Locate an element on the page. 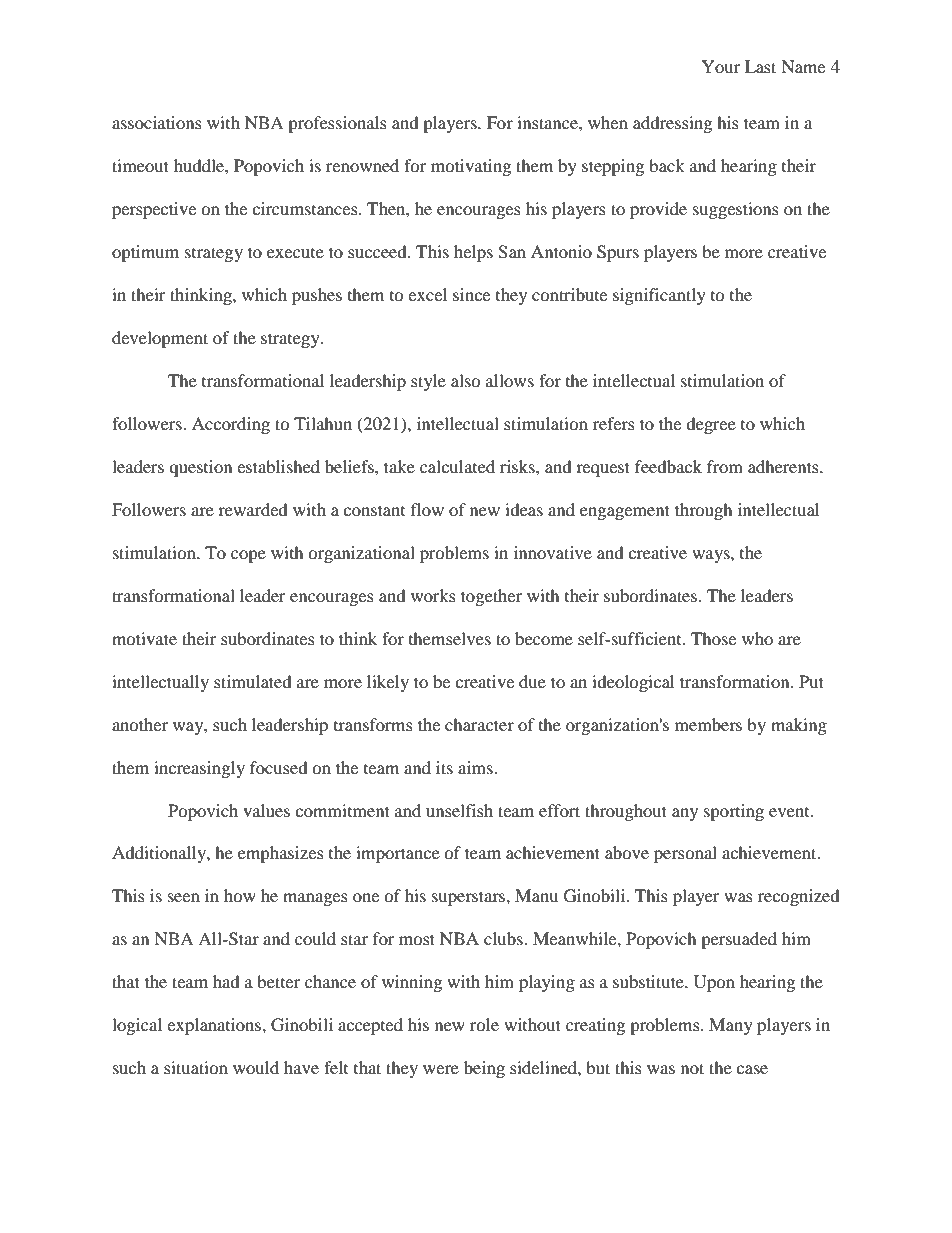 The width and height of the document is (952, 1233). According is located at coordinates (231, 425).
